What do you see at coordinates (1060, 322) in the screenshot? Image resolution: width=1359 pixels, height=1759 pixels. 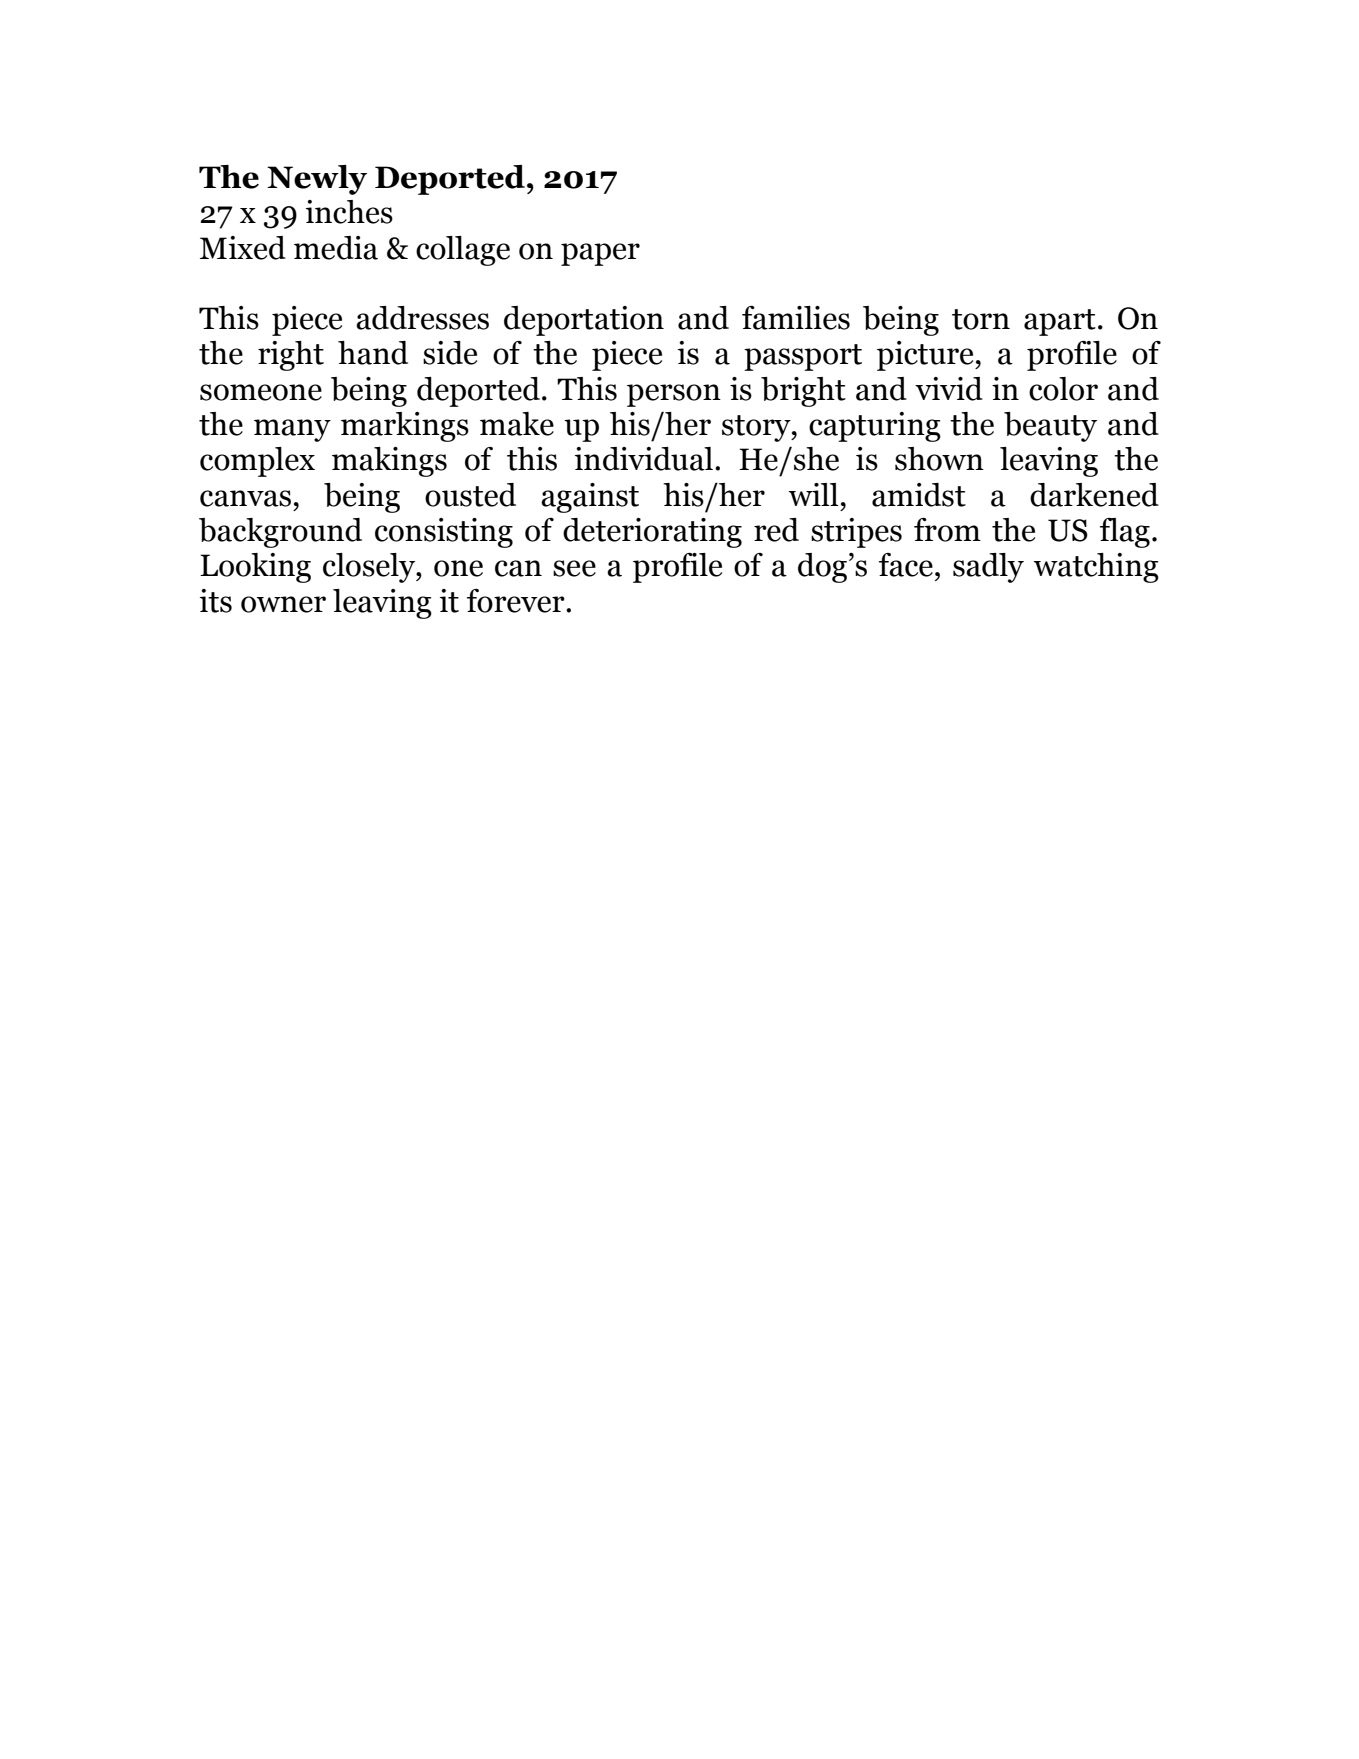 I see `apart` at bounding box center [1060, 322].
